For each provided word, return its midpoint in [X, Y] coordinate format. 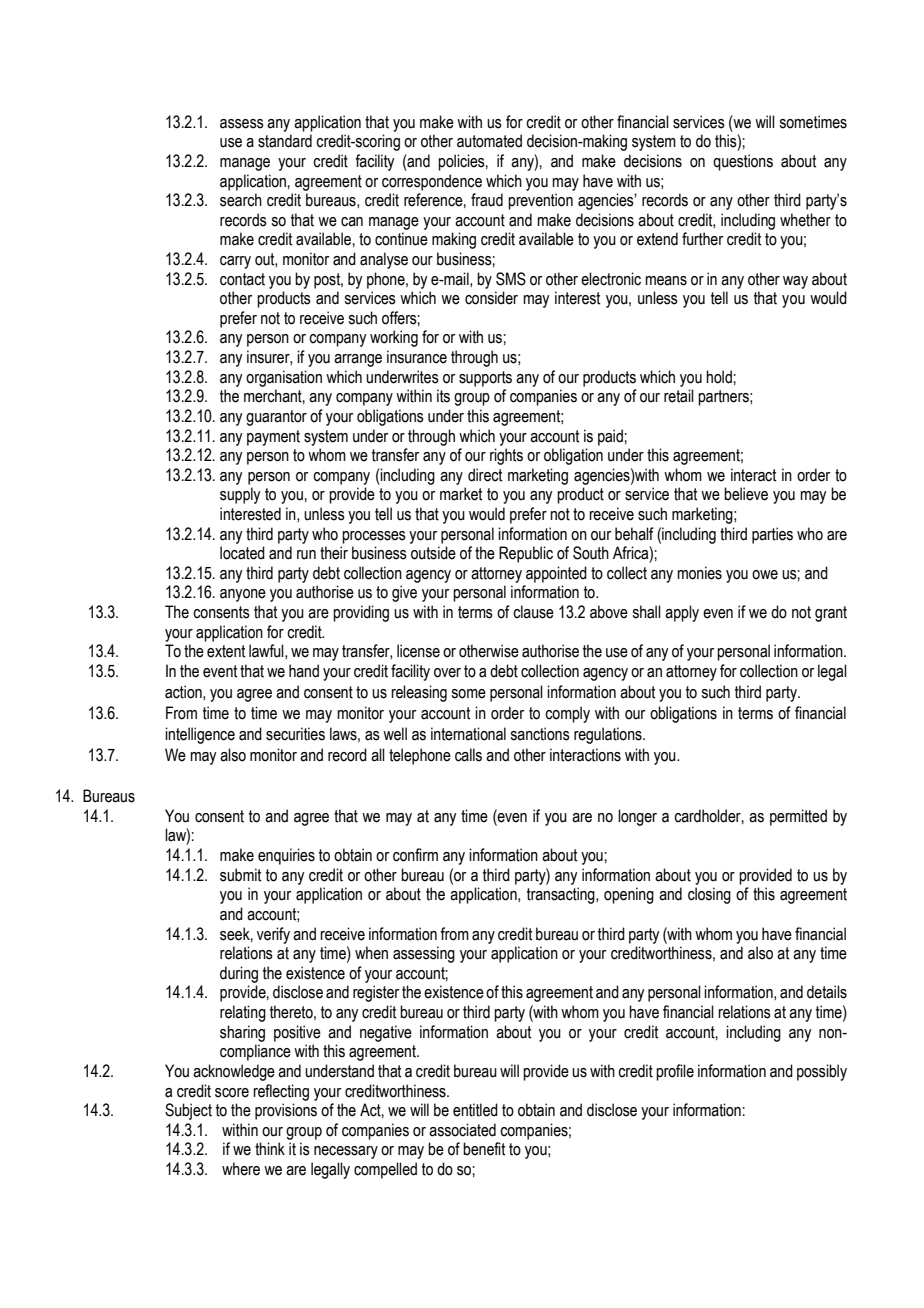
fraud [487, 200]
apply [682, 613]
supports [485, 379]
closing [709, 895]
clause [533, 612]
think [270, 1149]
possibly [822, 1072]
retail [679, 396]
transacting [562, 895]
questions [743, 162]
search [241, 200]
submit [240, 875]
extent [226, 651]
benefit [484, 1149]
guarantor [276, 418]
